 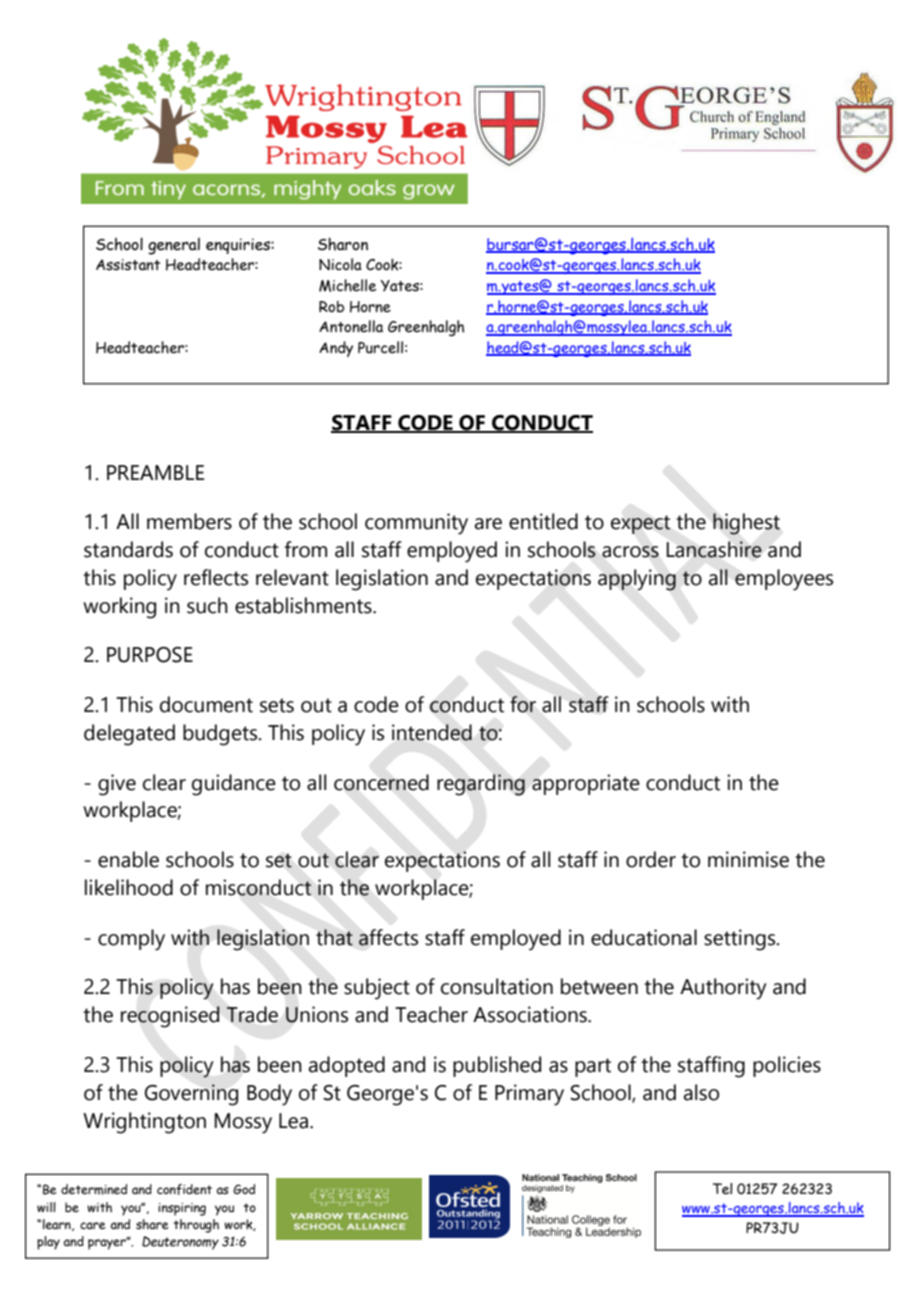 What do you see at coordinates (128, 549) in the document?
I see `standards` at bounding box center [128, 549].
